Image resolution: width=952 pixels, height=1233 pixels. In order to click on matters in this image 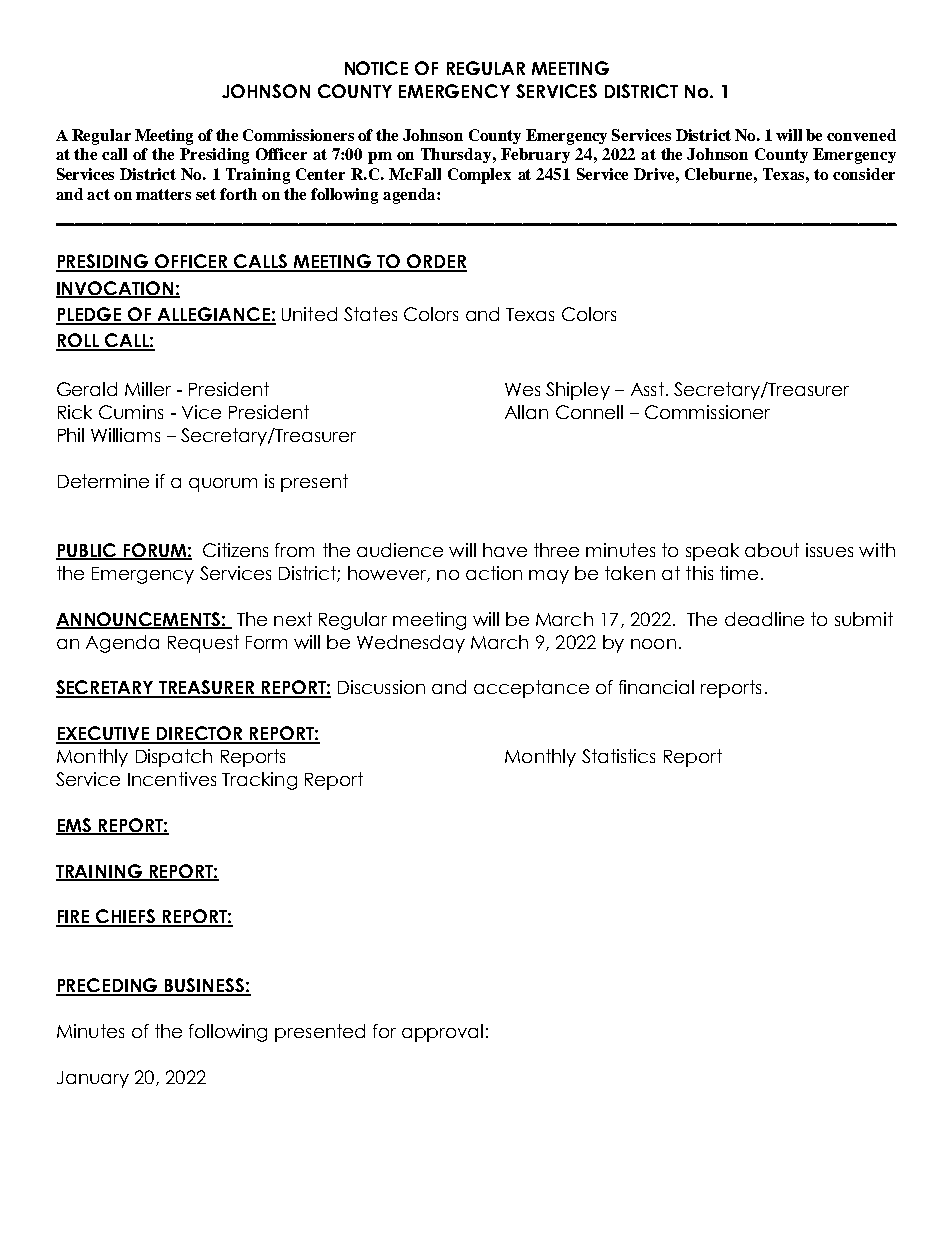, I will do `click(163, 194)`.
